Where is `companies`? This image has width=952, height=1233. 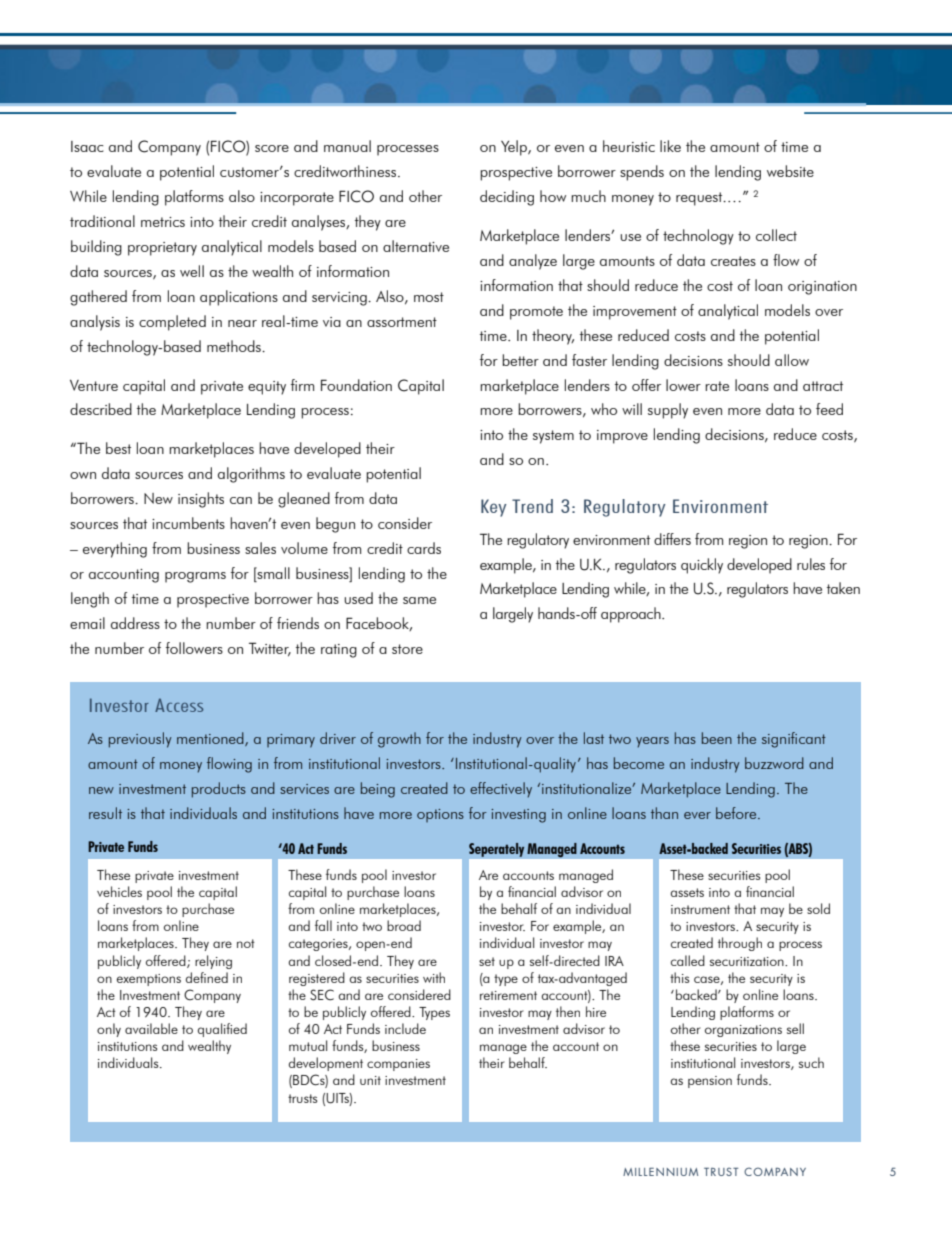 companies is located at coordinates (398, 1065).
